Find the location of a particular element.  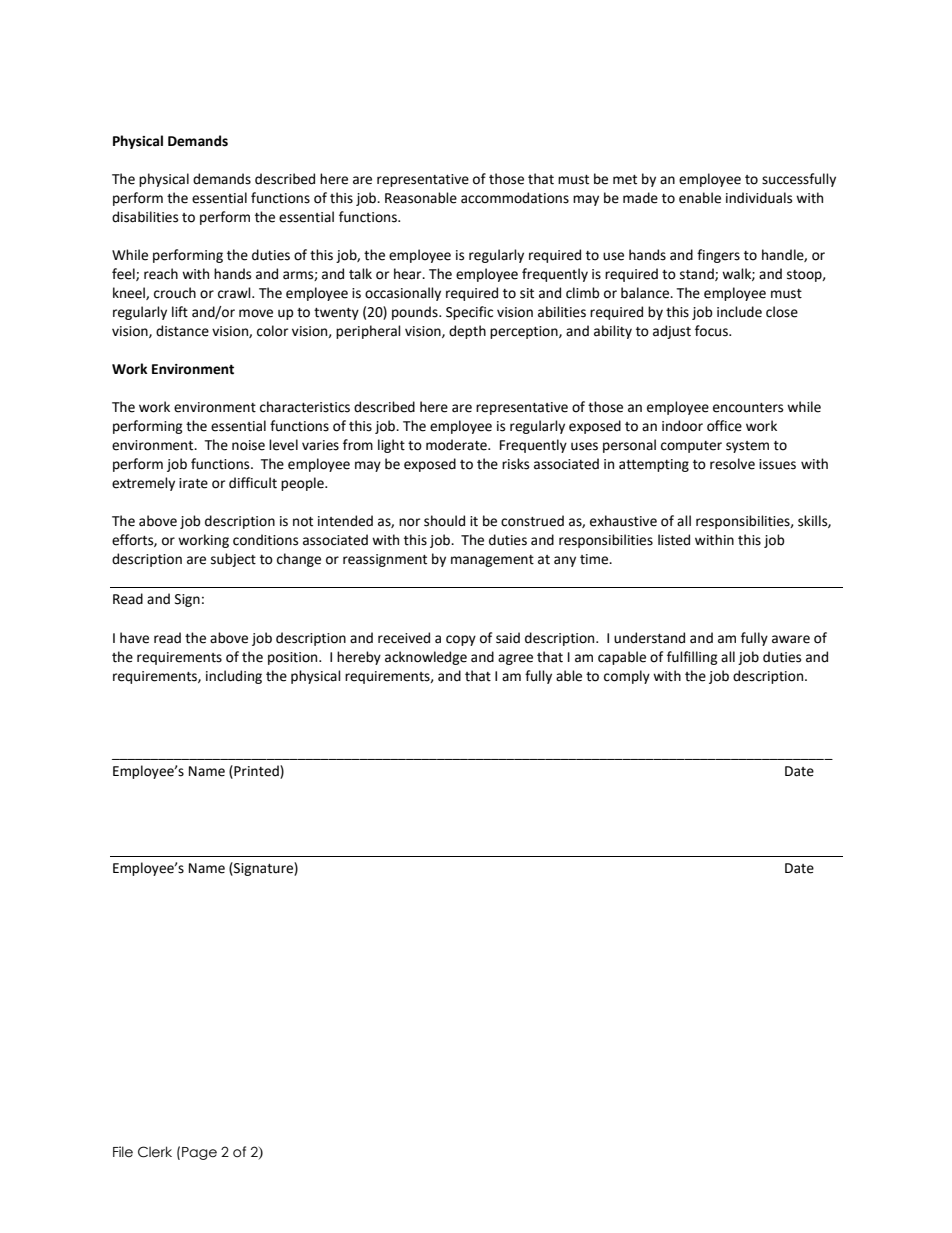

reach is located at coordinates (161, 274).
